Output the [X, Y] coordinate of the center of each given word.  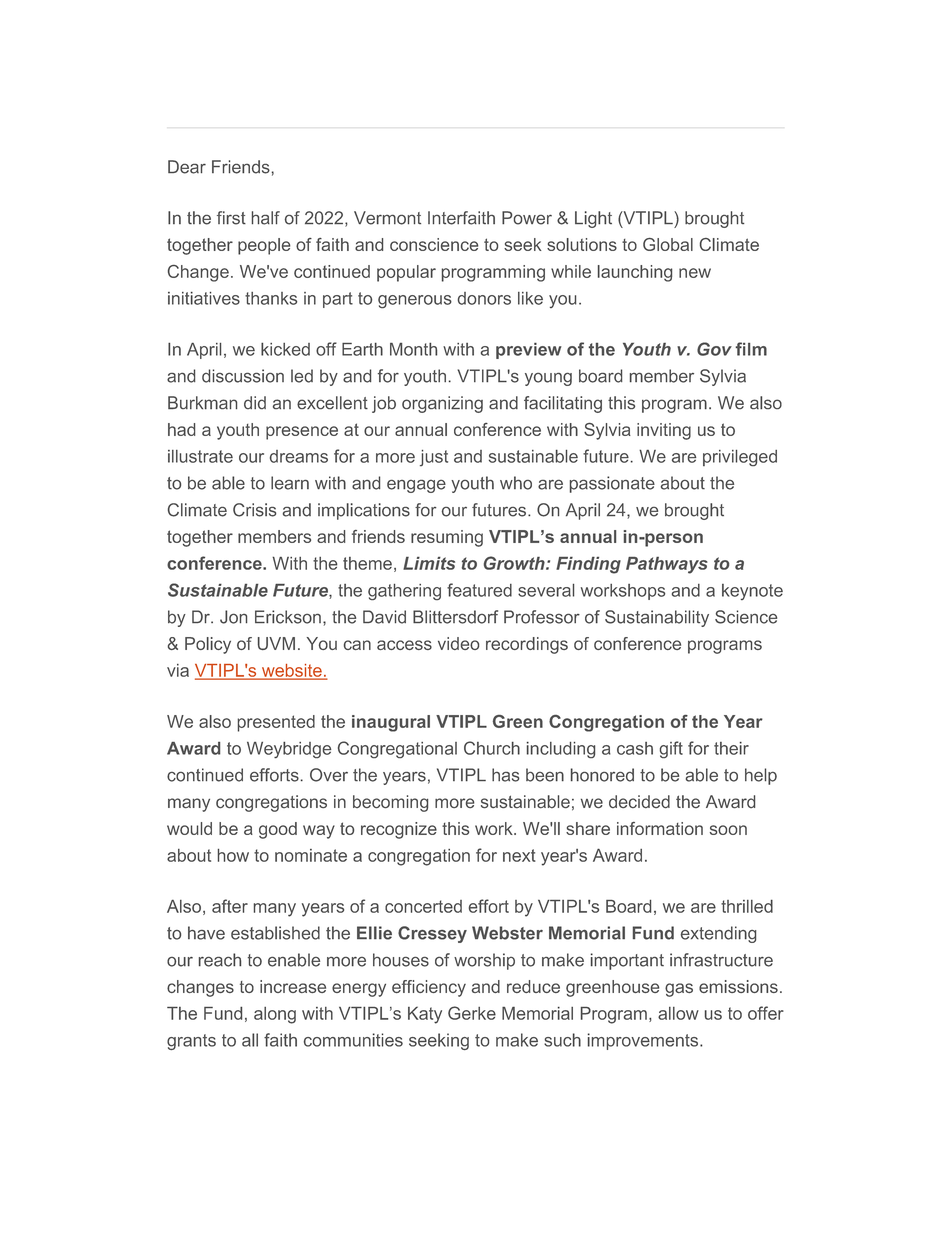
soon [728, 830]
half [266, 218]
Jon [233, 617]
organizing [442, 404]
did [255, 403]
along [275, 1015]
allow [678, 1013]
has [505, 775]
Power [527, 218]
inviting [664, 431]
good [278, 830]
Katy [425, 1015]
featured [479, 590]
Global [668, 244]
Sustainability [657, 618]
